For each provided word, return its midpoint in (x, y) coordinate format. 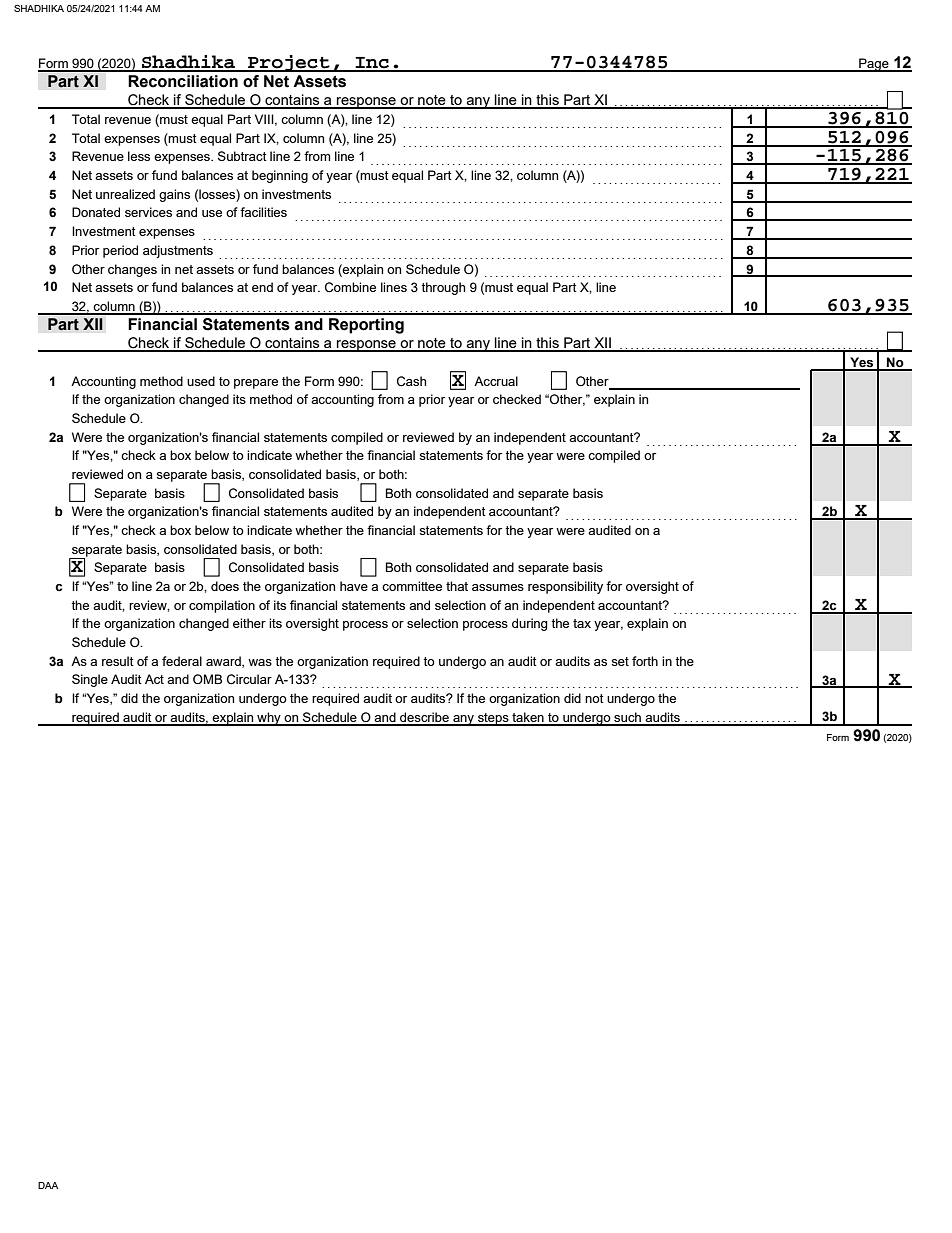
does (225, 586)
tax (582, 623)
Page (874, 65)
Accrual (496, 381)
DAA (48, 1185)
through (443, 288)
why (269, 719)
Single (90, 680)
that (457, 586)
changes (132, 270)
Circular (249, 679)
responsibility (565, 587)
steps (493, 719)
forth (645, 661)
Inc (372, 64)
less (139, 156)
